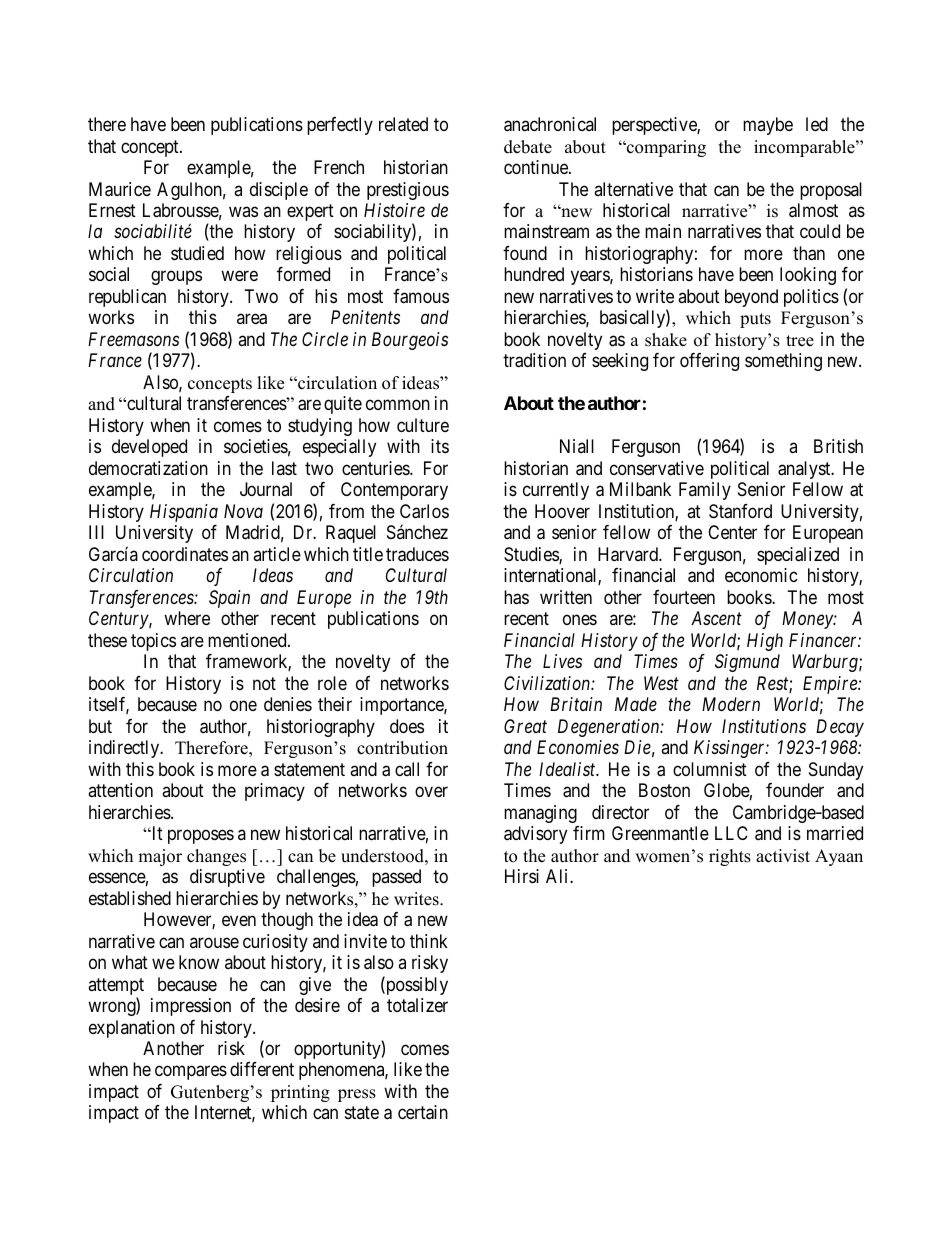 The height and width of the page is (1233, 952). What do you see at coordinates (768, 126) in the page?
I see `maybe` at bounding box center [768, 126].
